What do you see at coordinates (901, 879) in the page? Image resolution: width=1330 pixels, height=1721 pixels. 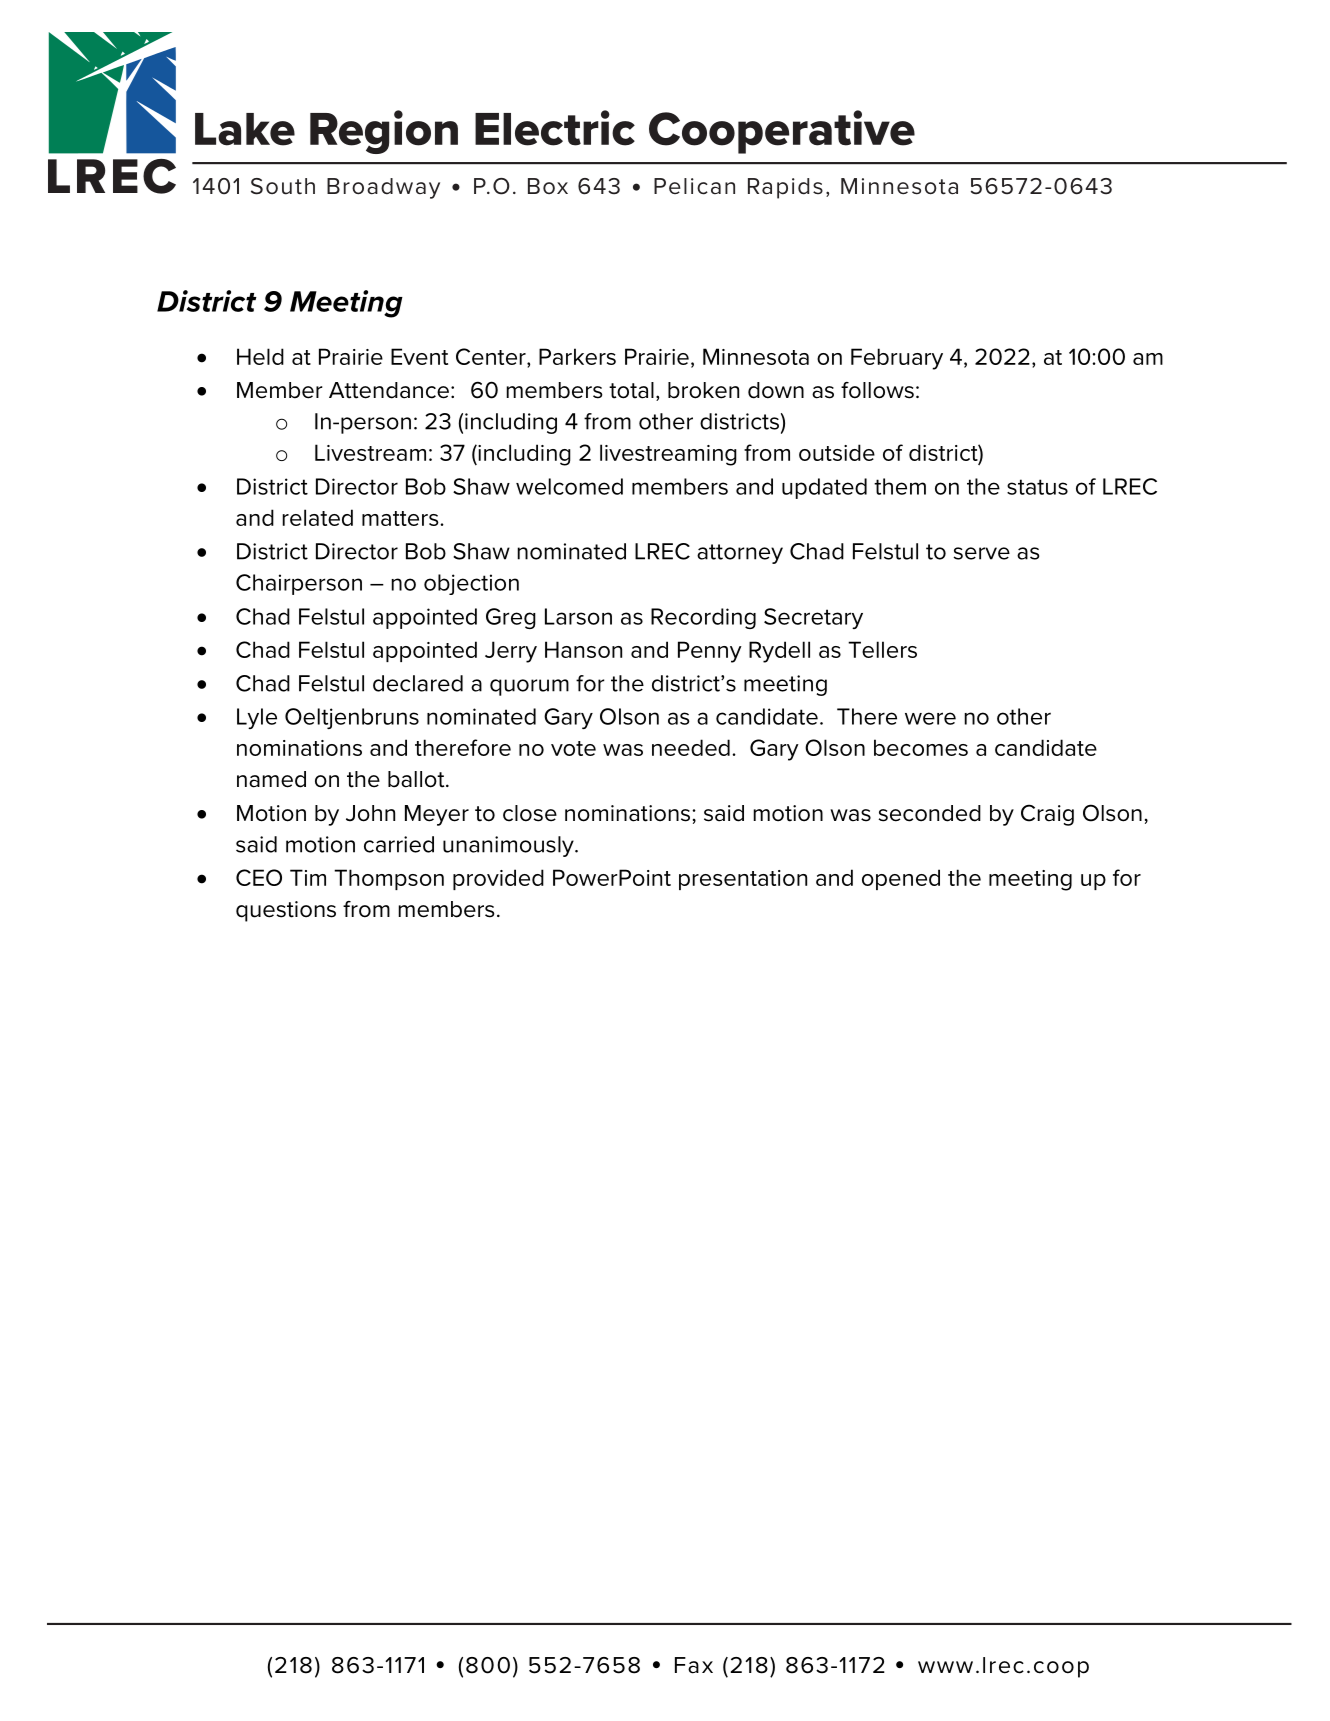 I see `opened` at bounding box center [901, 879].
